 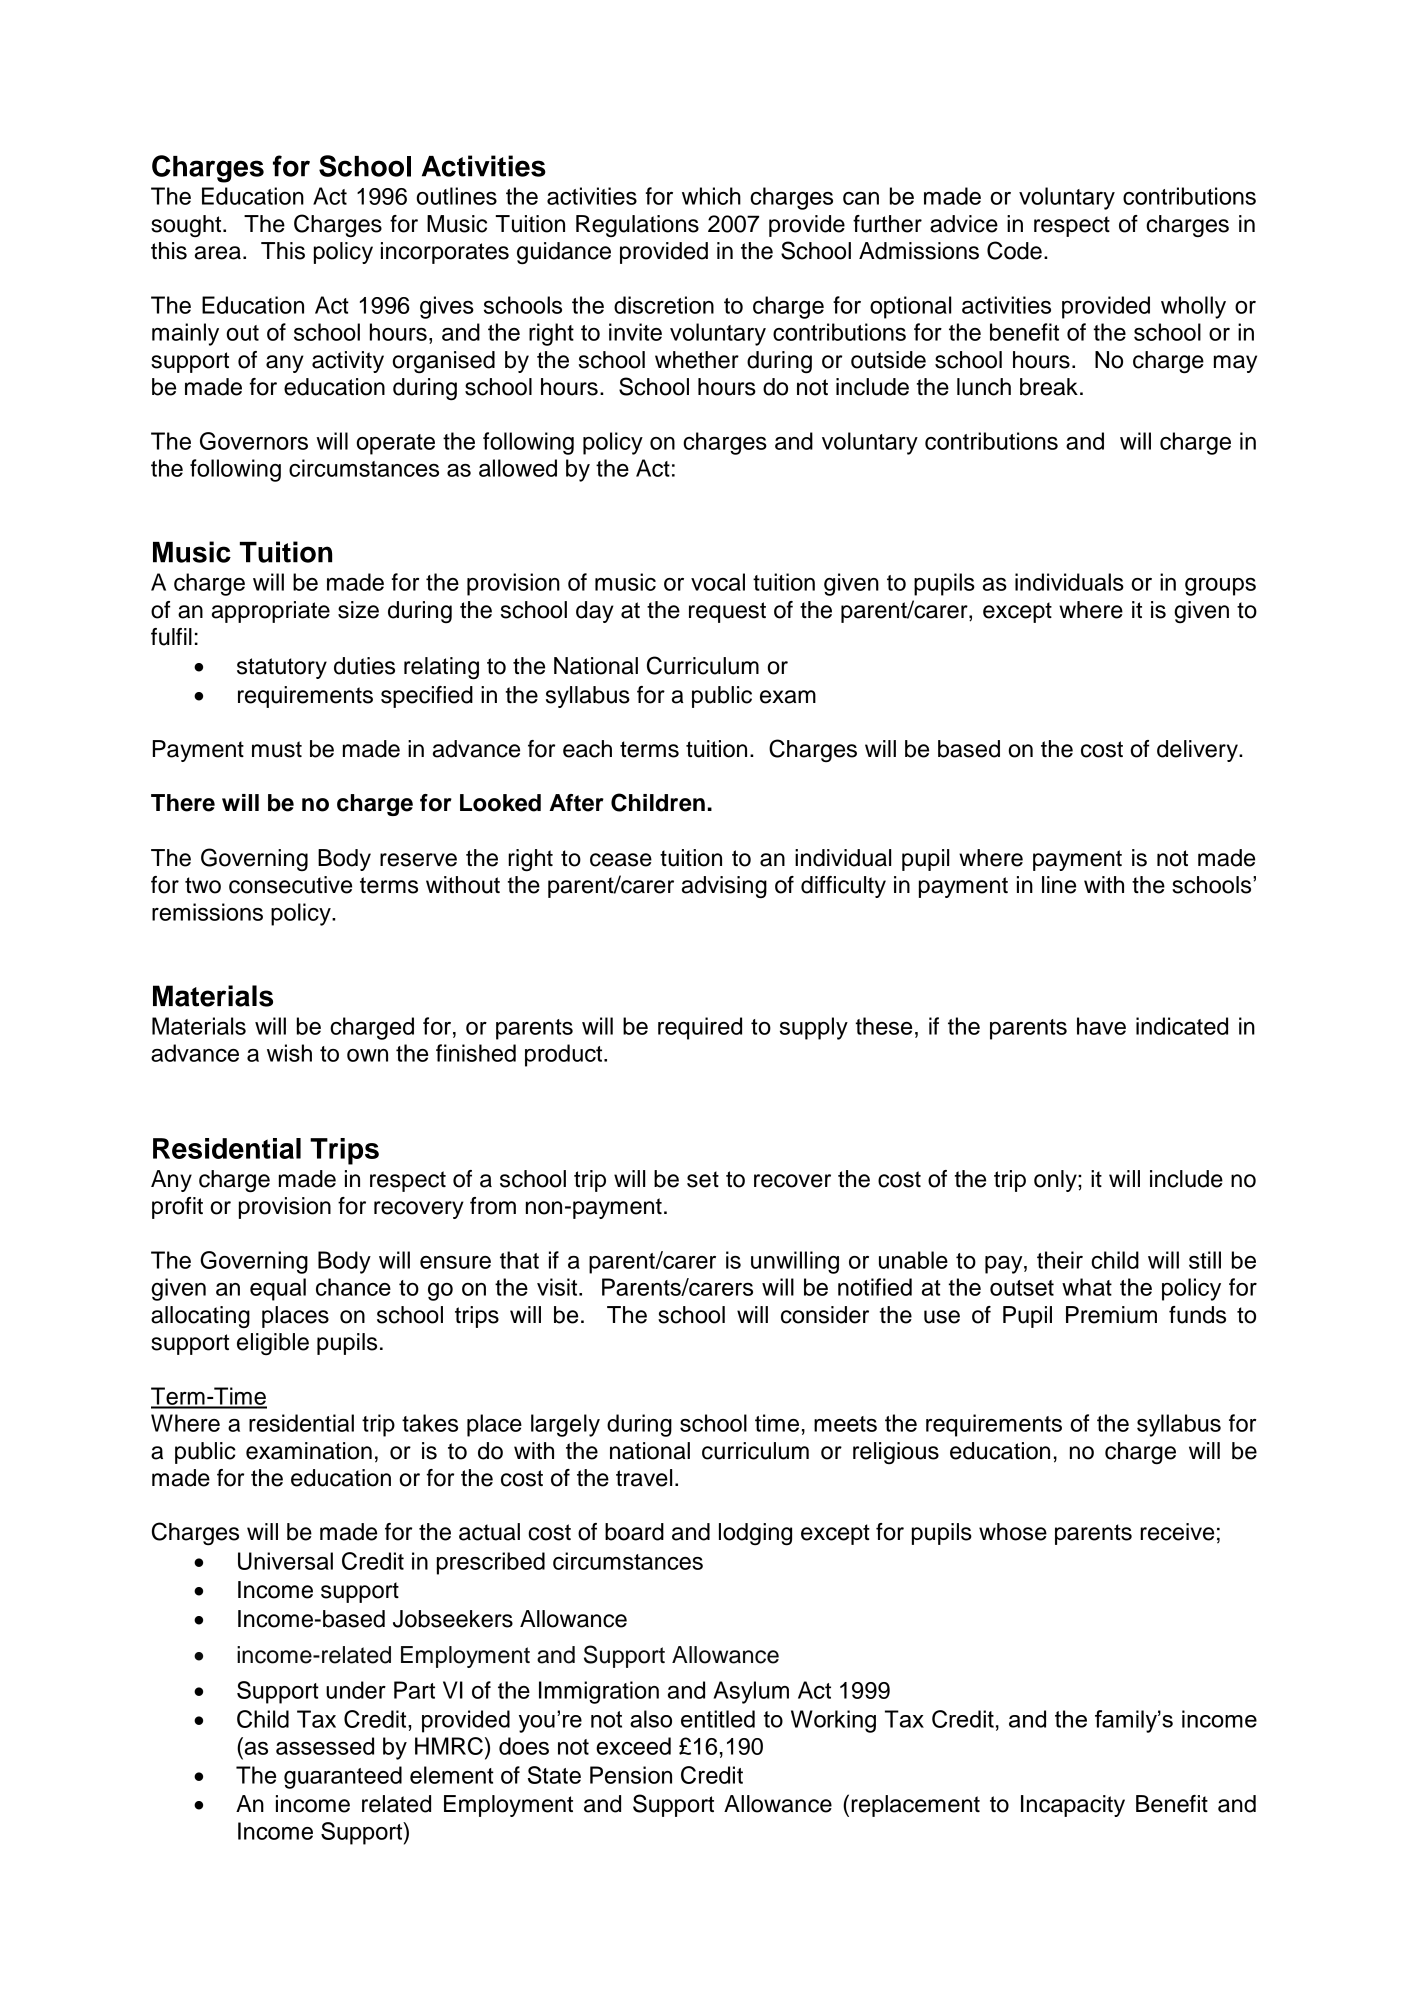 What do you see at coordinates (700, 1028) in the image?
I see `required` at bounding box center [700, 1028].
